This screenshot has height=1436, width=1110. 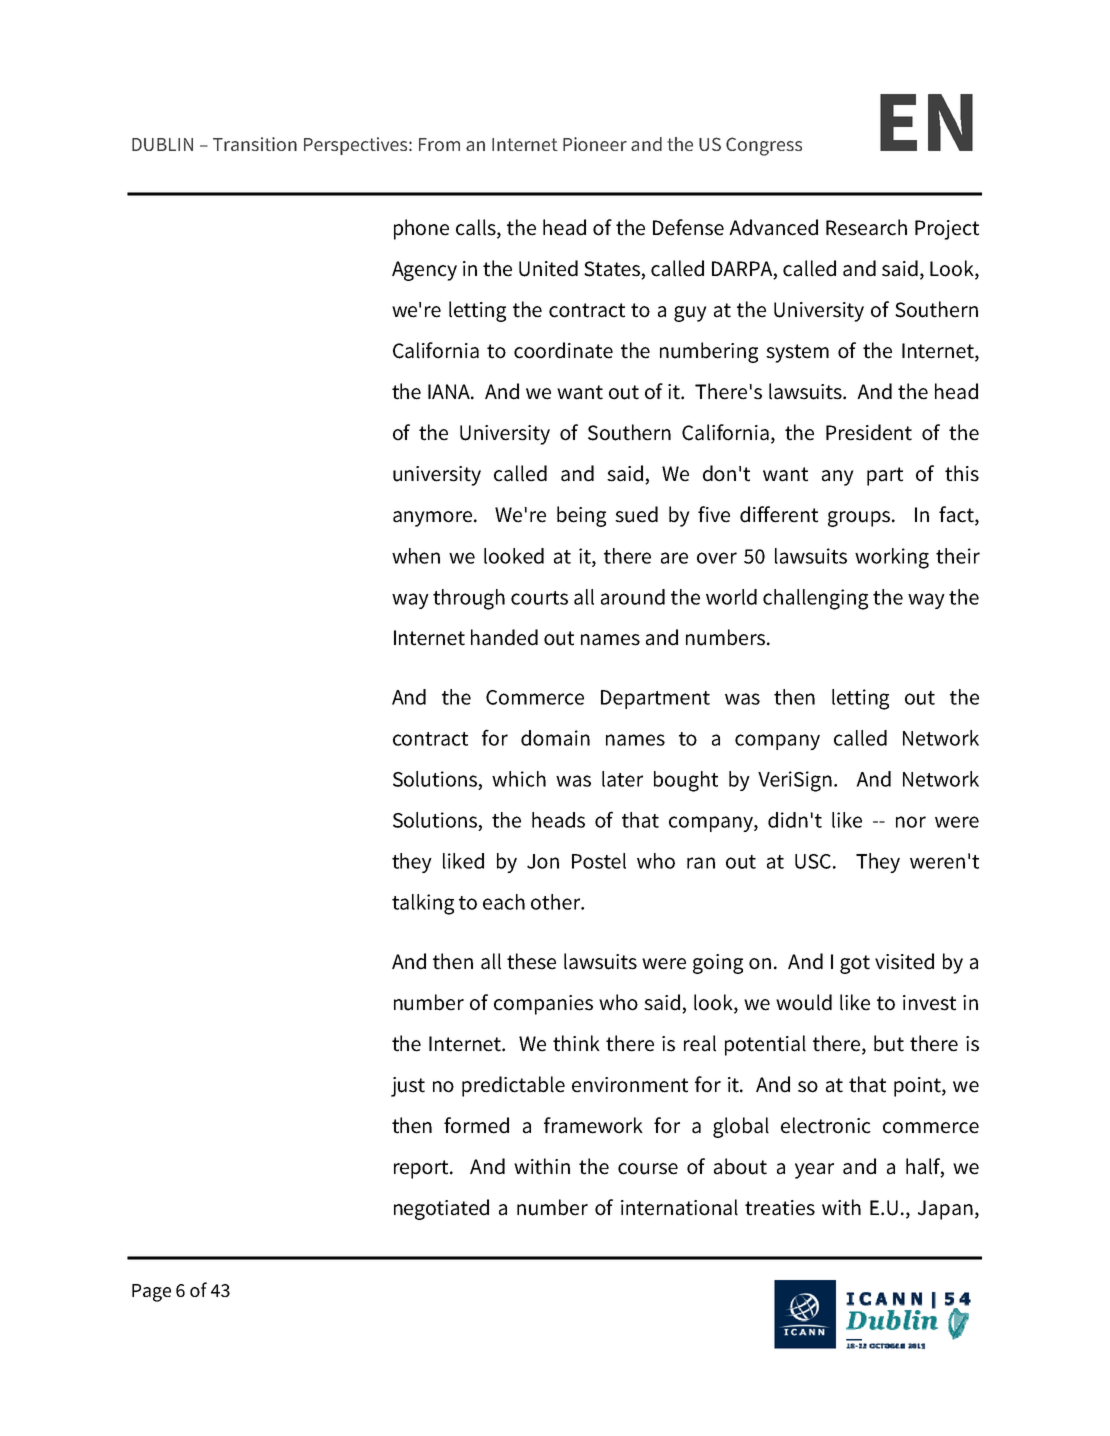 What do you see at coordinates (866, 227) in the screenshot?
I see `Research` at bounding box center [866, 227].
